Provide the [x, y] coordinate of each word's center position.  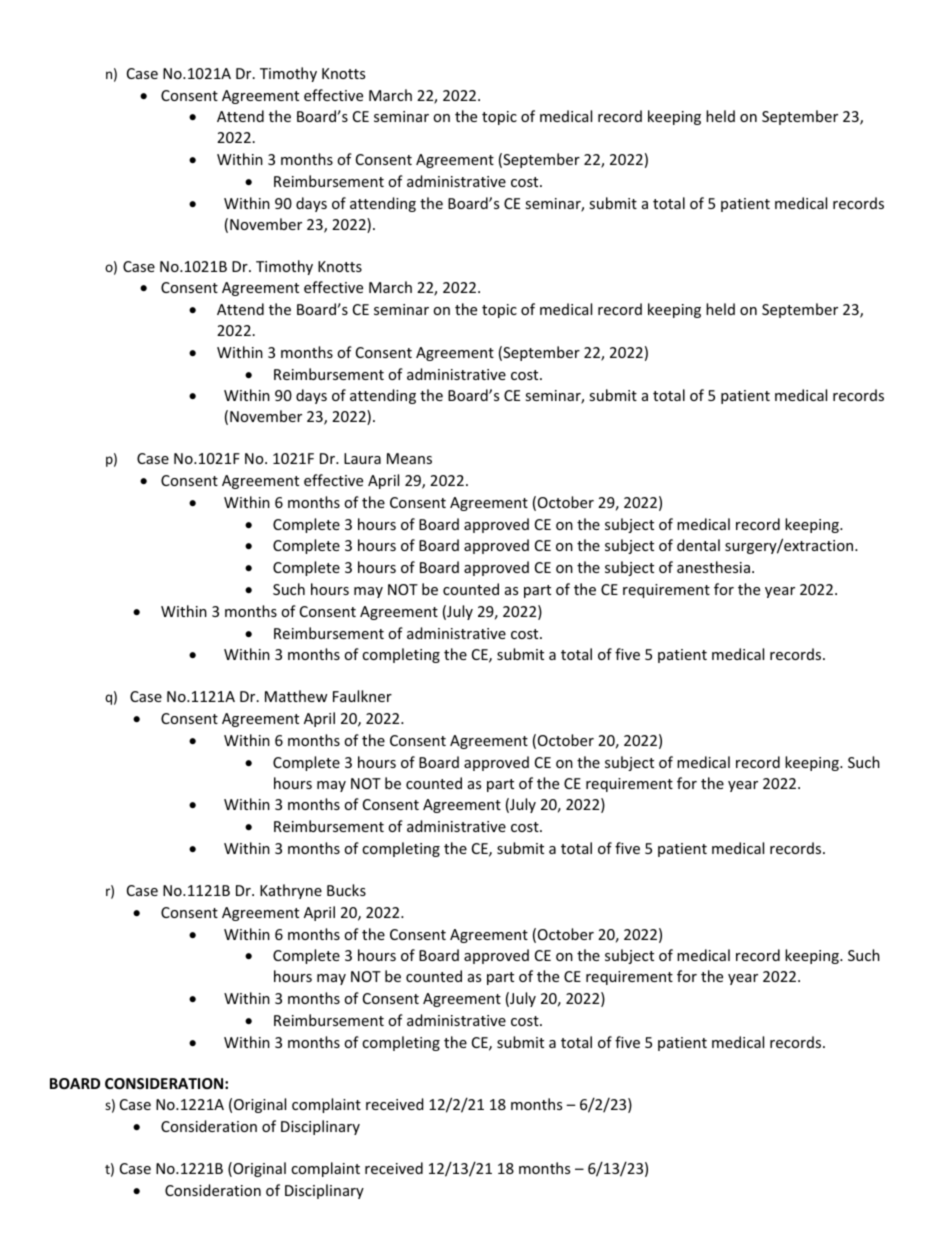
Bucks [346, 890]
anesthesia [713, 567]
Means [409, 458]
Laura [362, 458]
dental [698, 545]
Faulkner [362, 696]
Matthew [296, 696]
